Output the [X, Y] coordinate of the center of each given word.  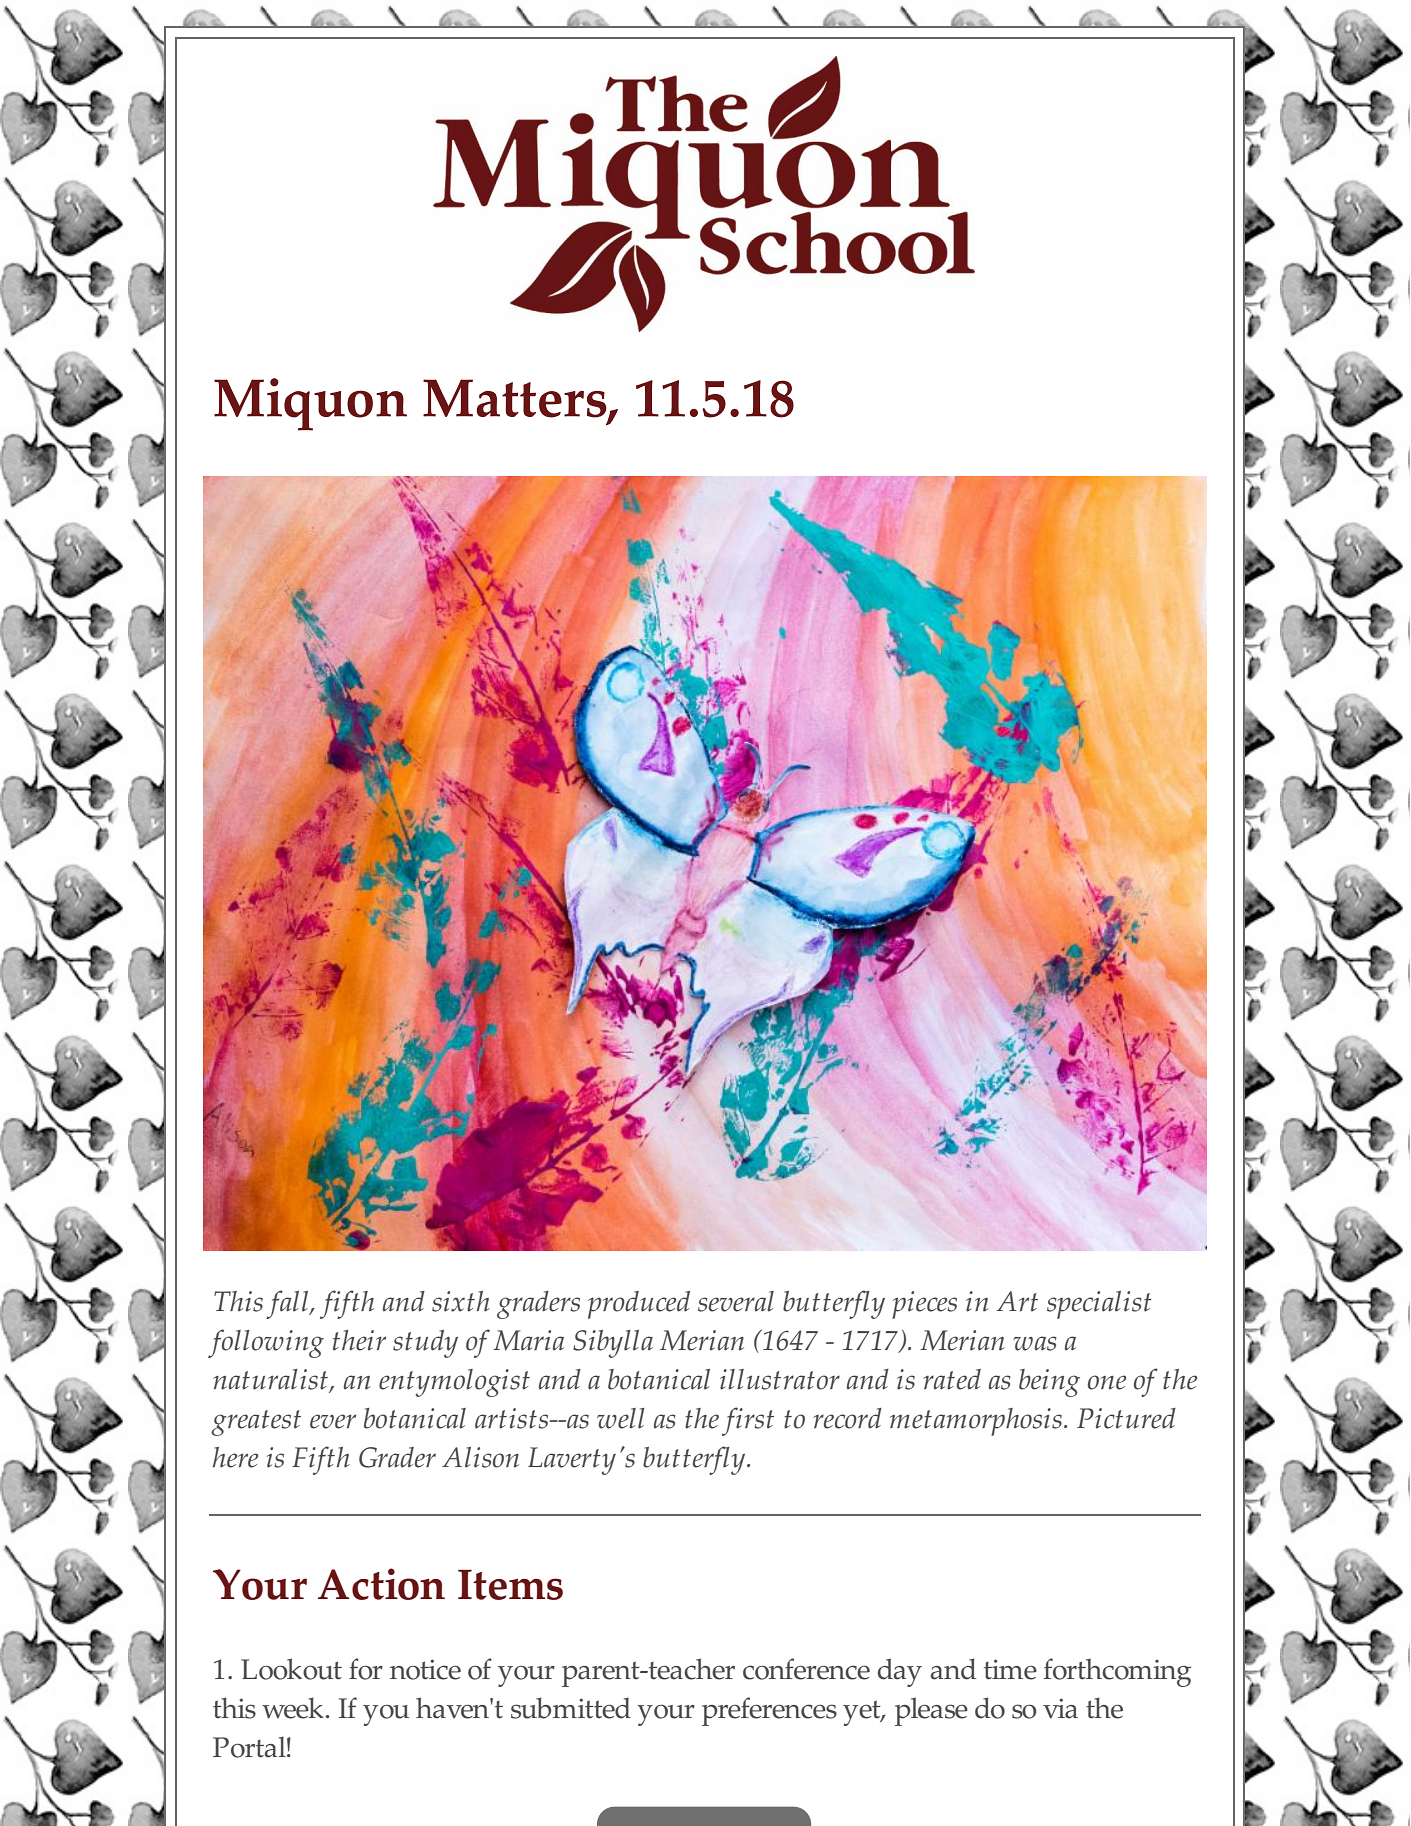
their [359, 1340]
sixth [461, 1301]
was [1035, 1343]
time [1010, 1669]
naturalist [271, 1380]
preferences [769, 1711]
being [1049, 1383]
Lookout [291, 1669]
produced [639, 1305]
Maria [528, 1340]
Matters [516, 399]
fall [288, 1304]
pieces [924, 1305]
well [621, 1418]
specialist [1099, 1305]
